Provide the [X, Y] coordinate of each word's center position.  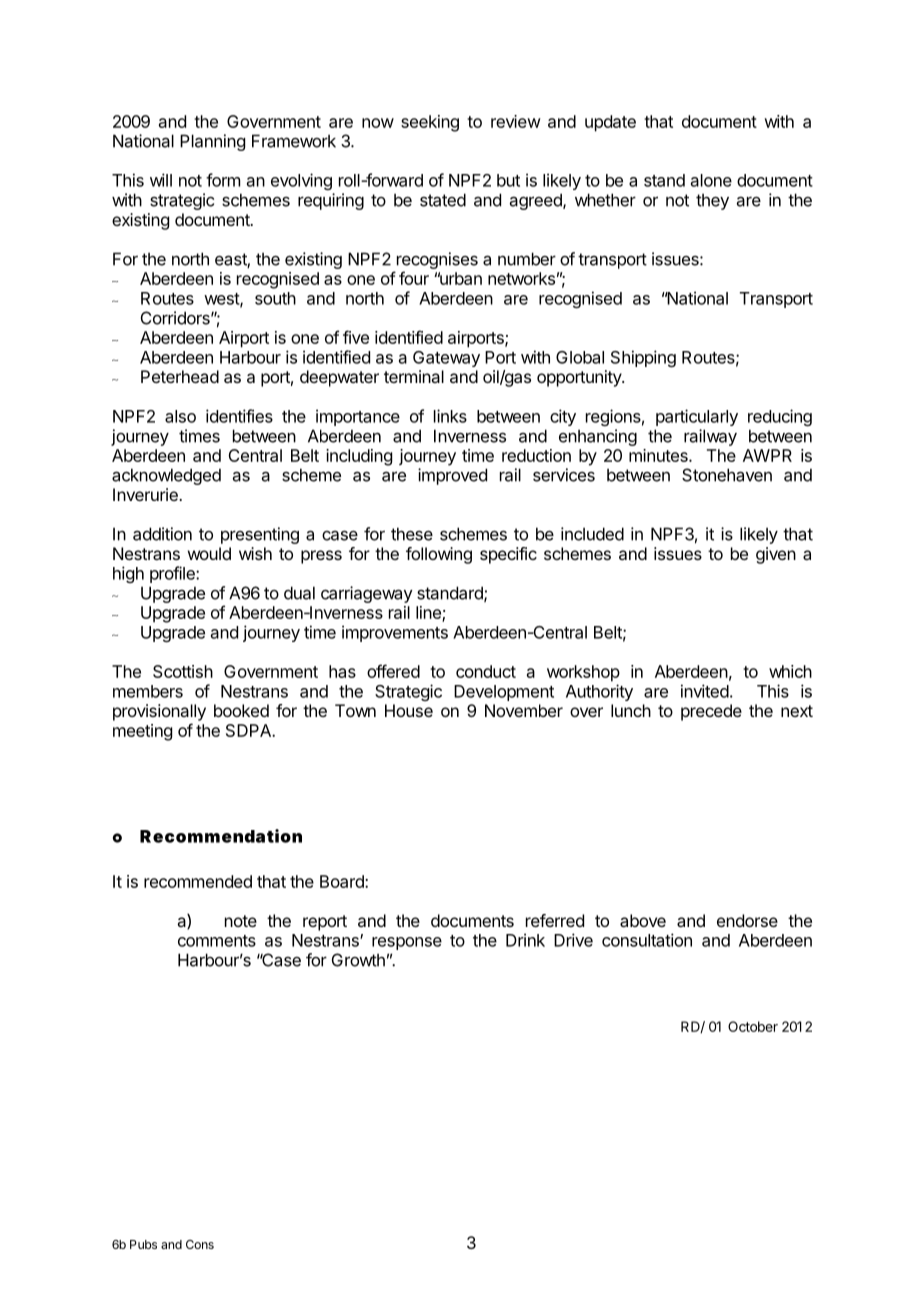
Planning [212, 142]
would [209, 553]
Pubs [143, 1244]
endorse [747, 920]
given [776, 555]
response [407, 943]
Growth [358, 960]
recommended [198, 881]
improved [452, 476]
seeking [430, 123]
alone [711, 180]
